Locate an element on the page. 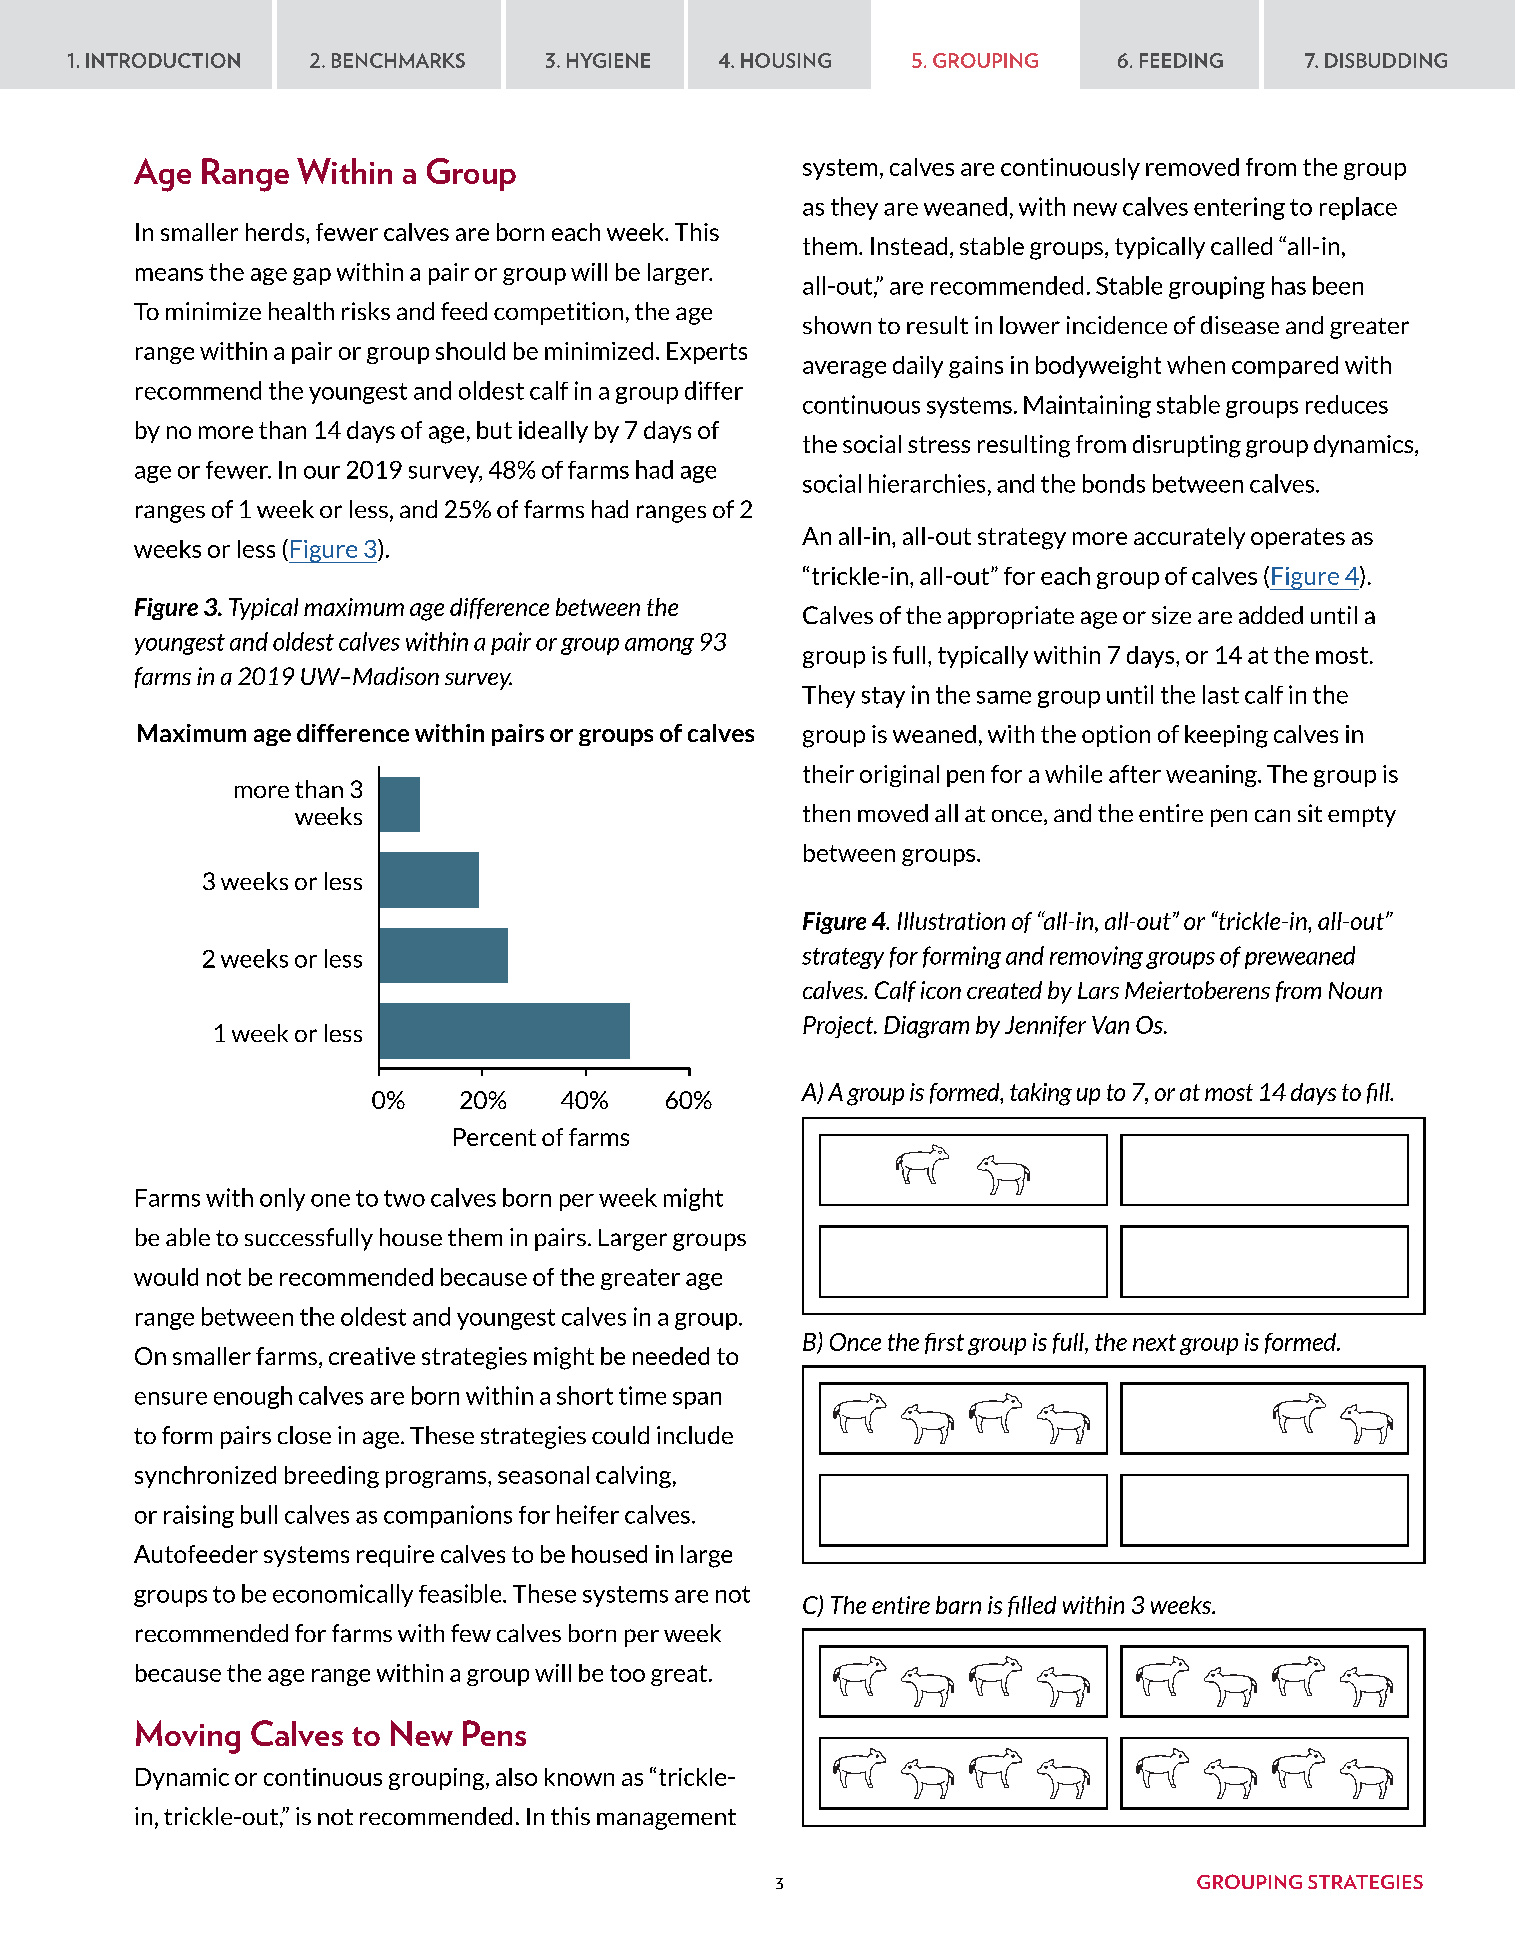 Image resolution: width=1515 pixels, height=1960 pixels. needed is located at coordinates (671, 1356).
